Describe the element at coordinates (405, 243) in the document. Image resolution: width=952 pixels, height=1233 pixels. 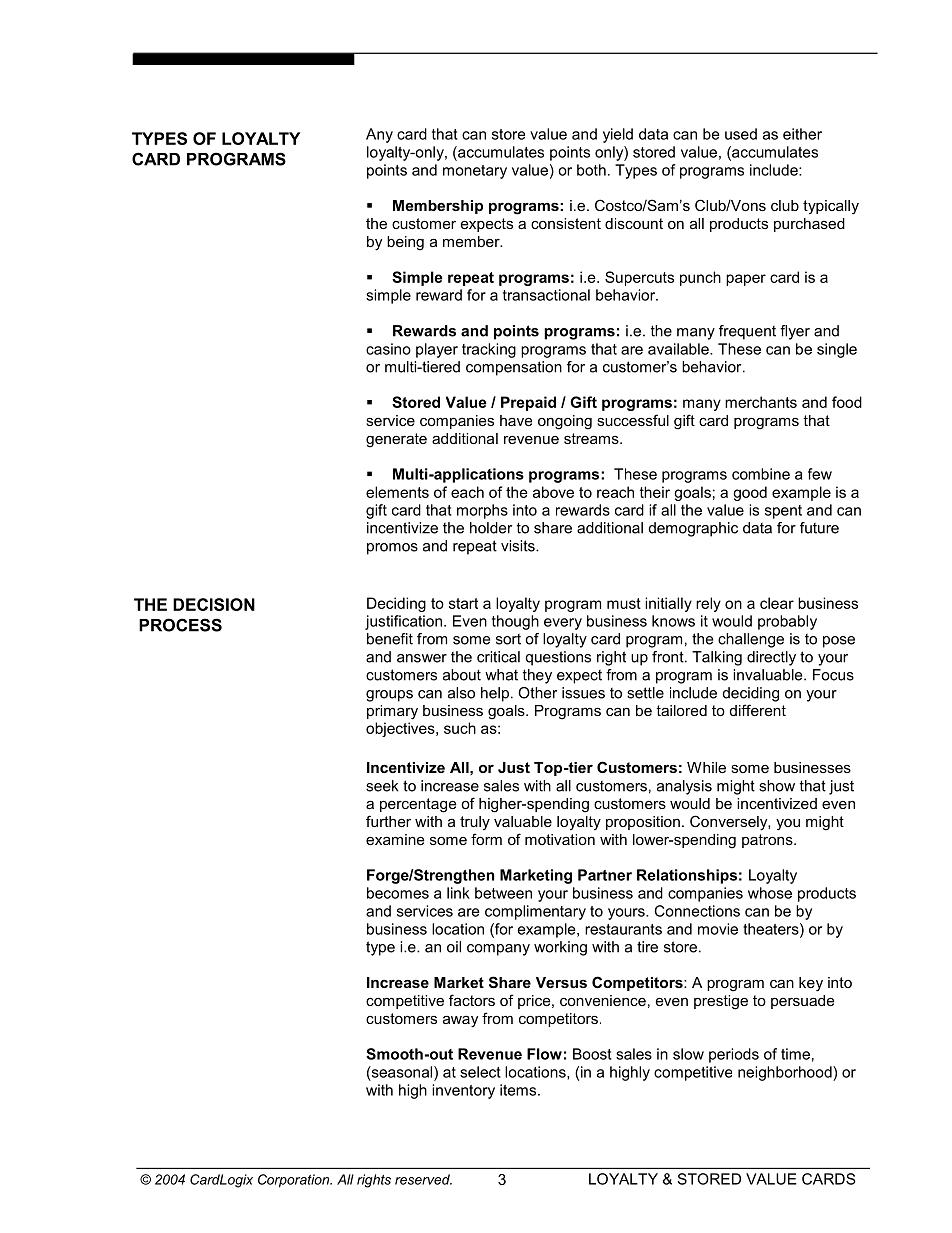
I see `being` at that location.
